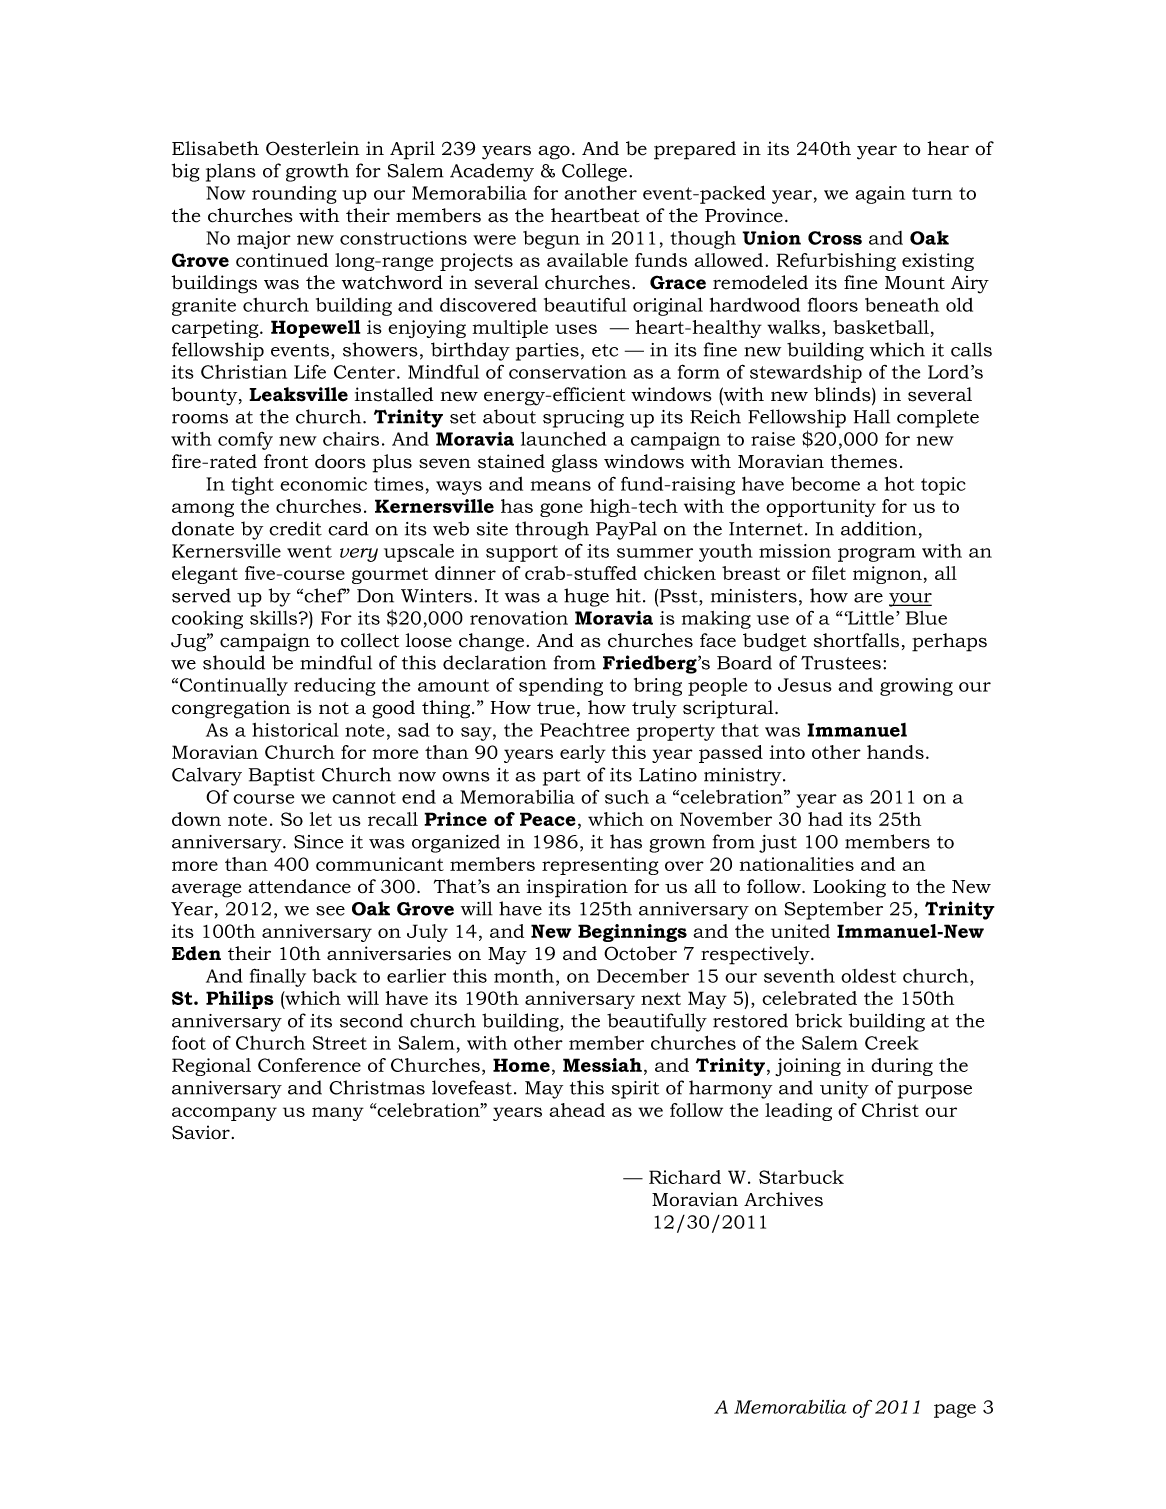 The height and width of the screenshot is (1509, 1166). Describe the element at coordinates (594, 172) in the screenshot. I see `College` at that location.
